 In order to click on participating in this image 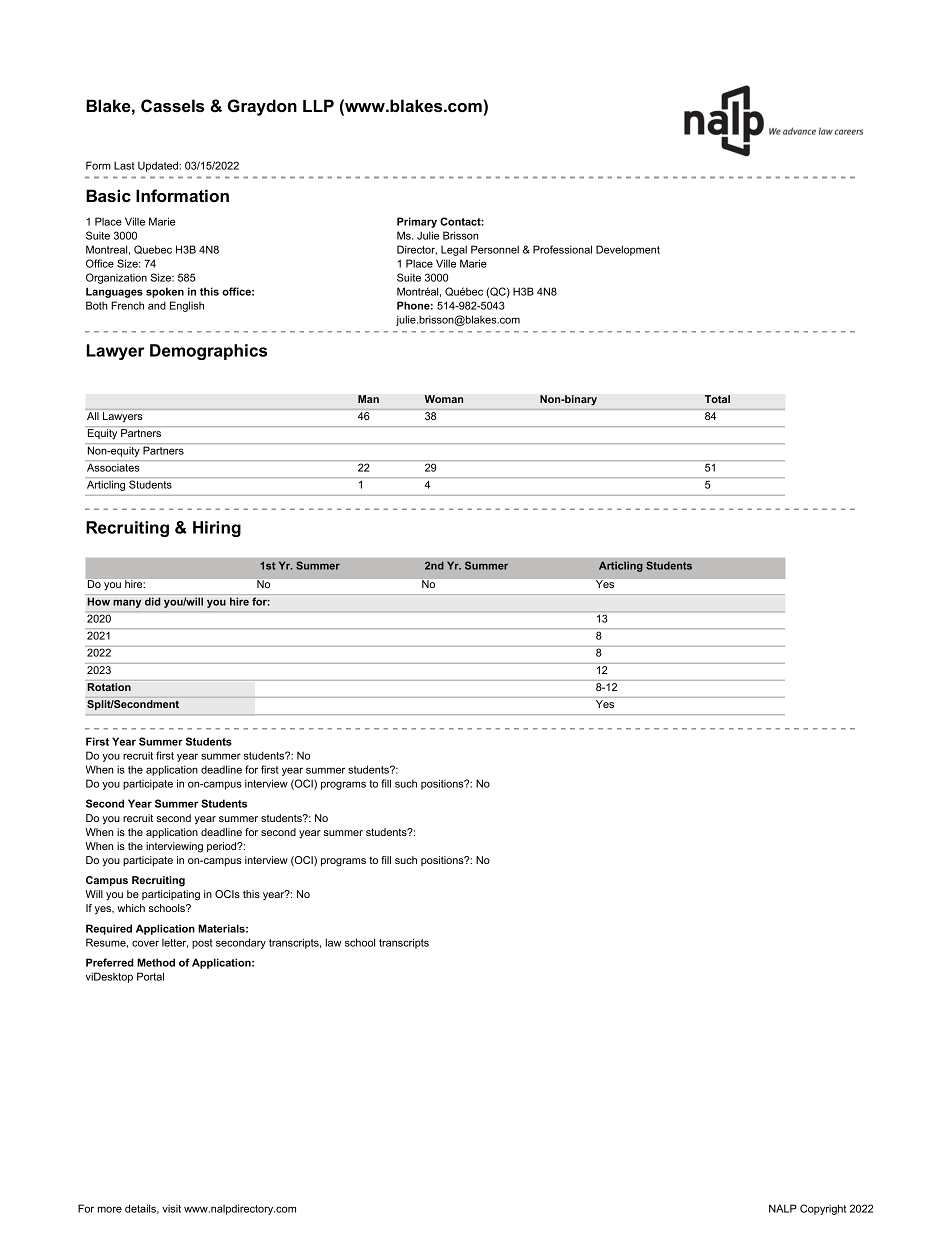, I will do `click(171, 895)`.
